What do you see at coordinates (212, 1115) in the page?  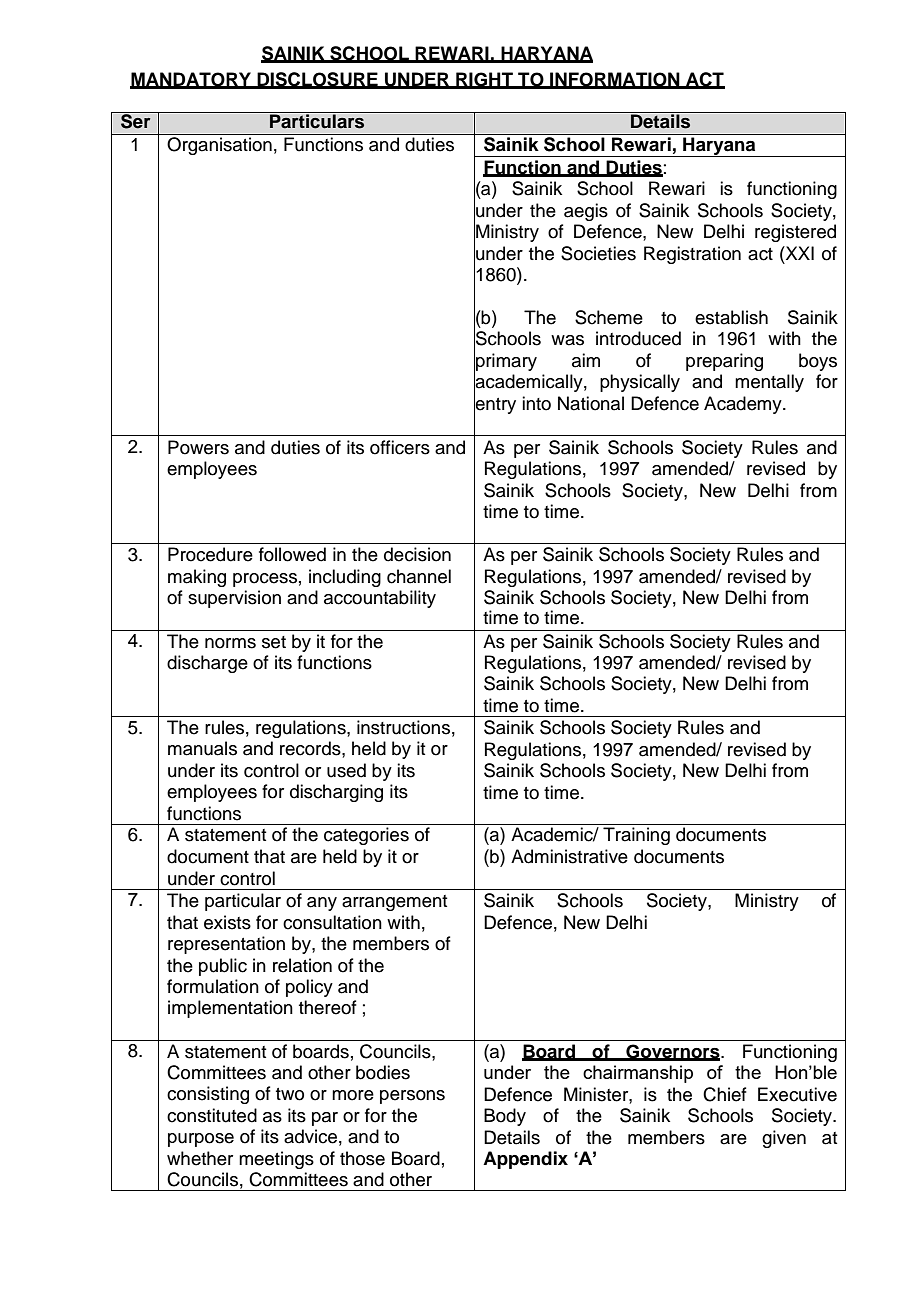 I see `constituted` at bounding box center [212, 1115].
